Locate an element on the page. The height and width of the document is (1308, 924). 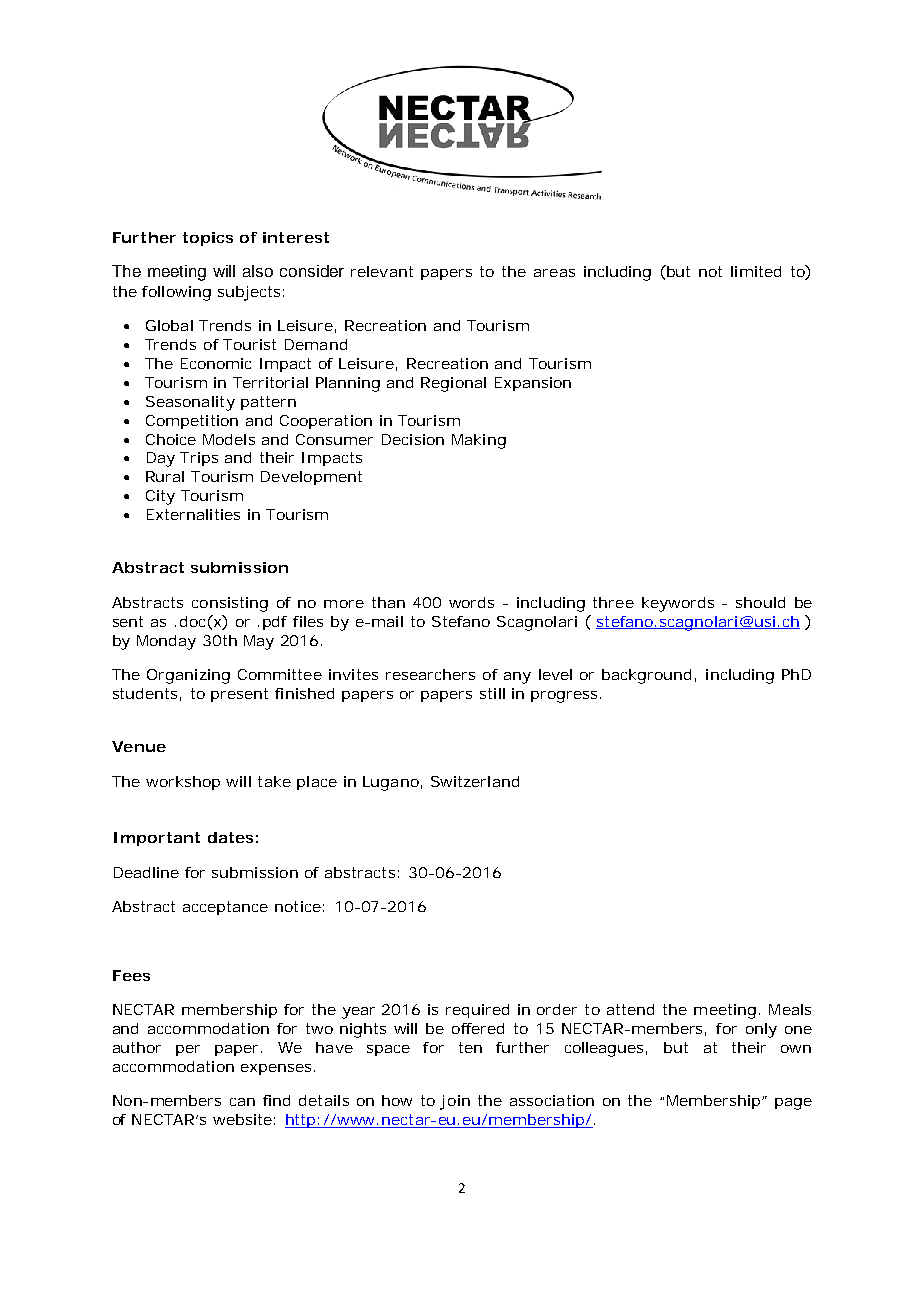
limited is located at coordinates (756, 271).
